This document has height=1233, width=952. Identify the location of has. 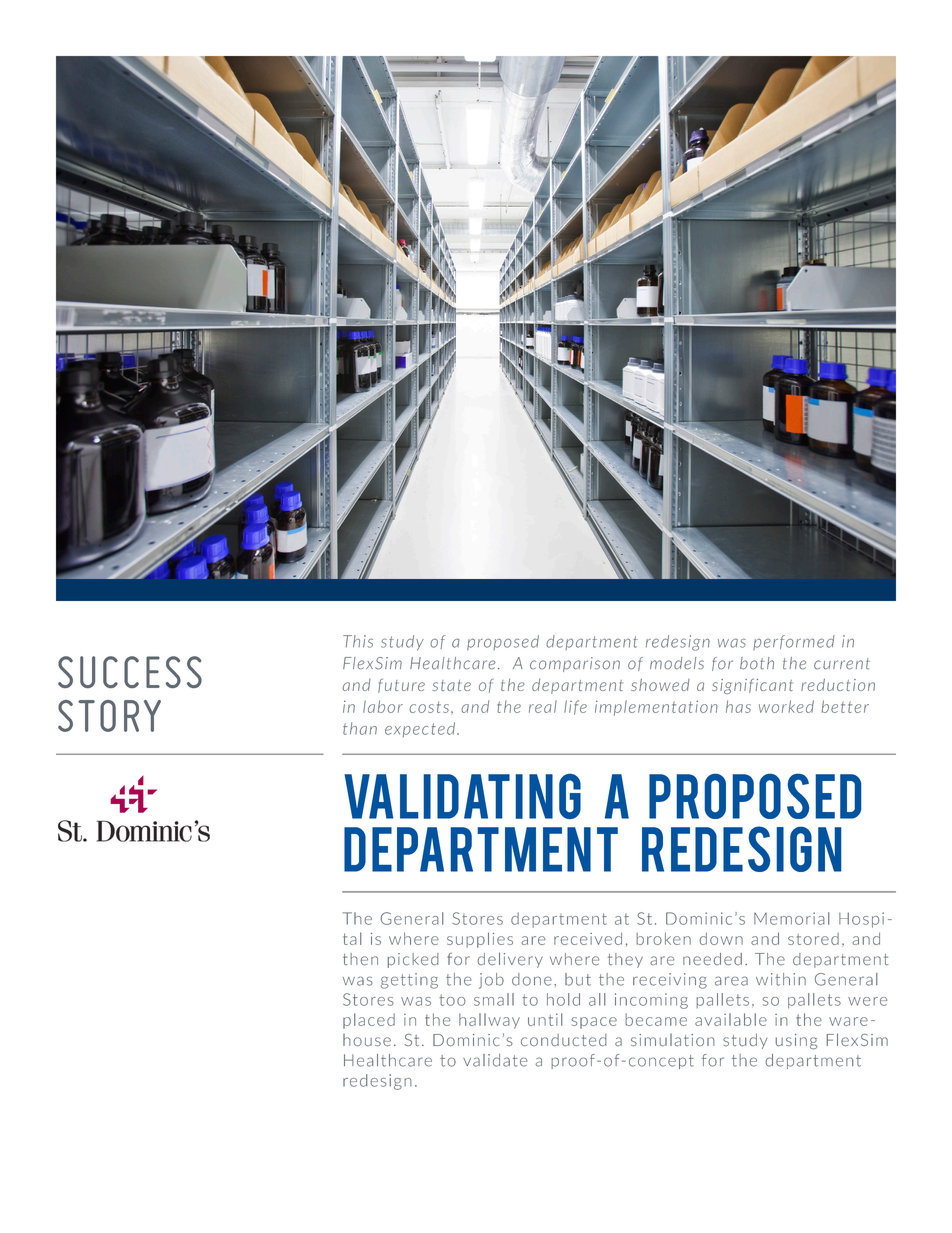
(738, 706).
